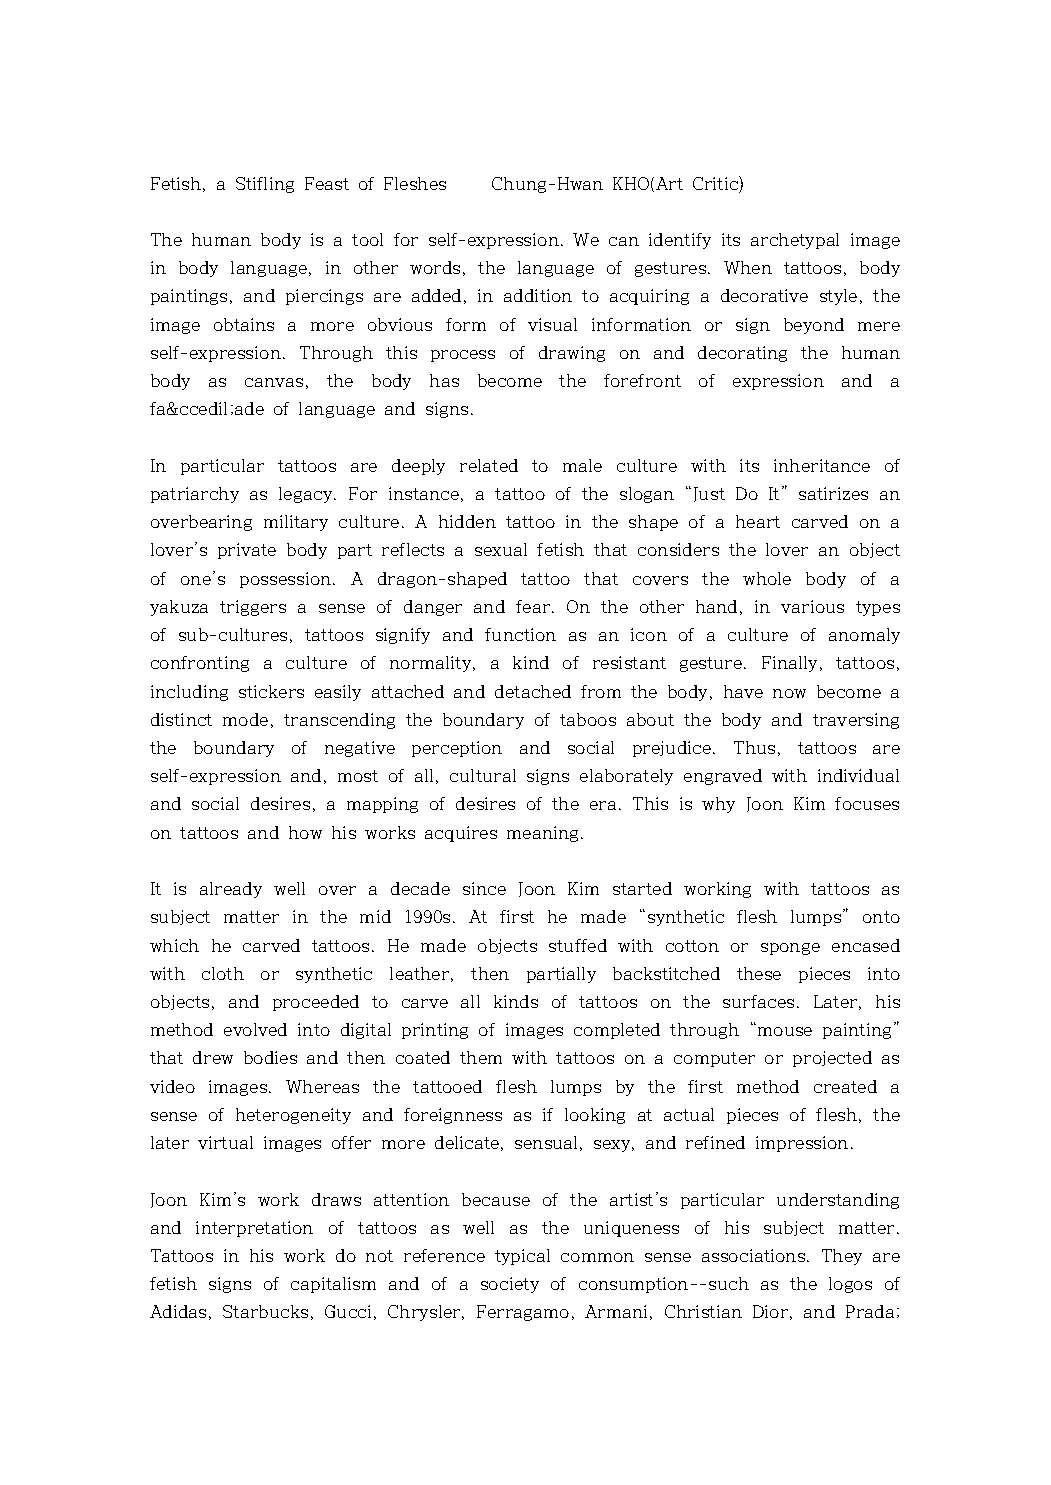 This screenshot has width=1051, height=1485. What do you see at coordinates (501, 549) in the screenshot?
I see `sexual` at bounding box center [501, 549].
